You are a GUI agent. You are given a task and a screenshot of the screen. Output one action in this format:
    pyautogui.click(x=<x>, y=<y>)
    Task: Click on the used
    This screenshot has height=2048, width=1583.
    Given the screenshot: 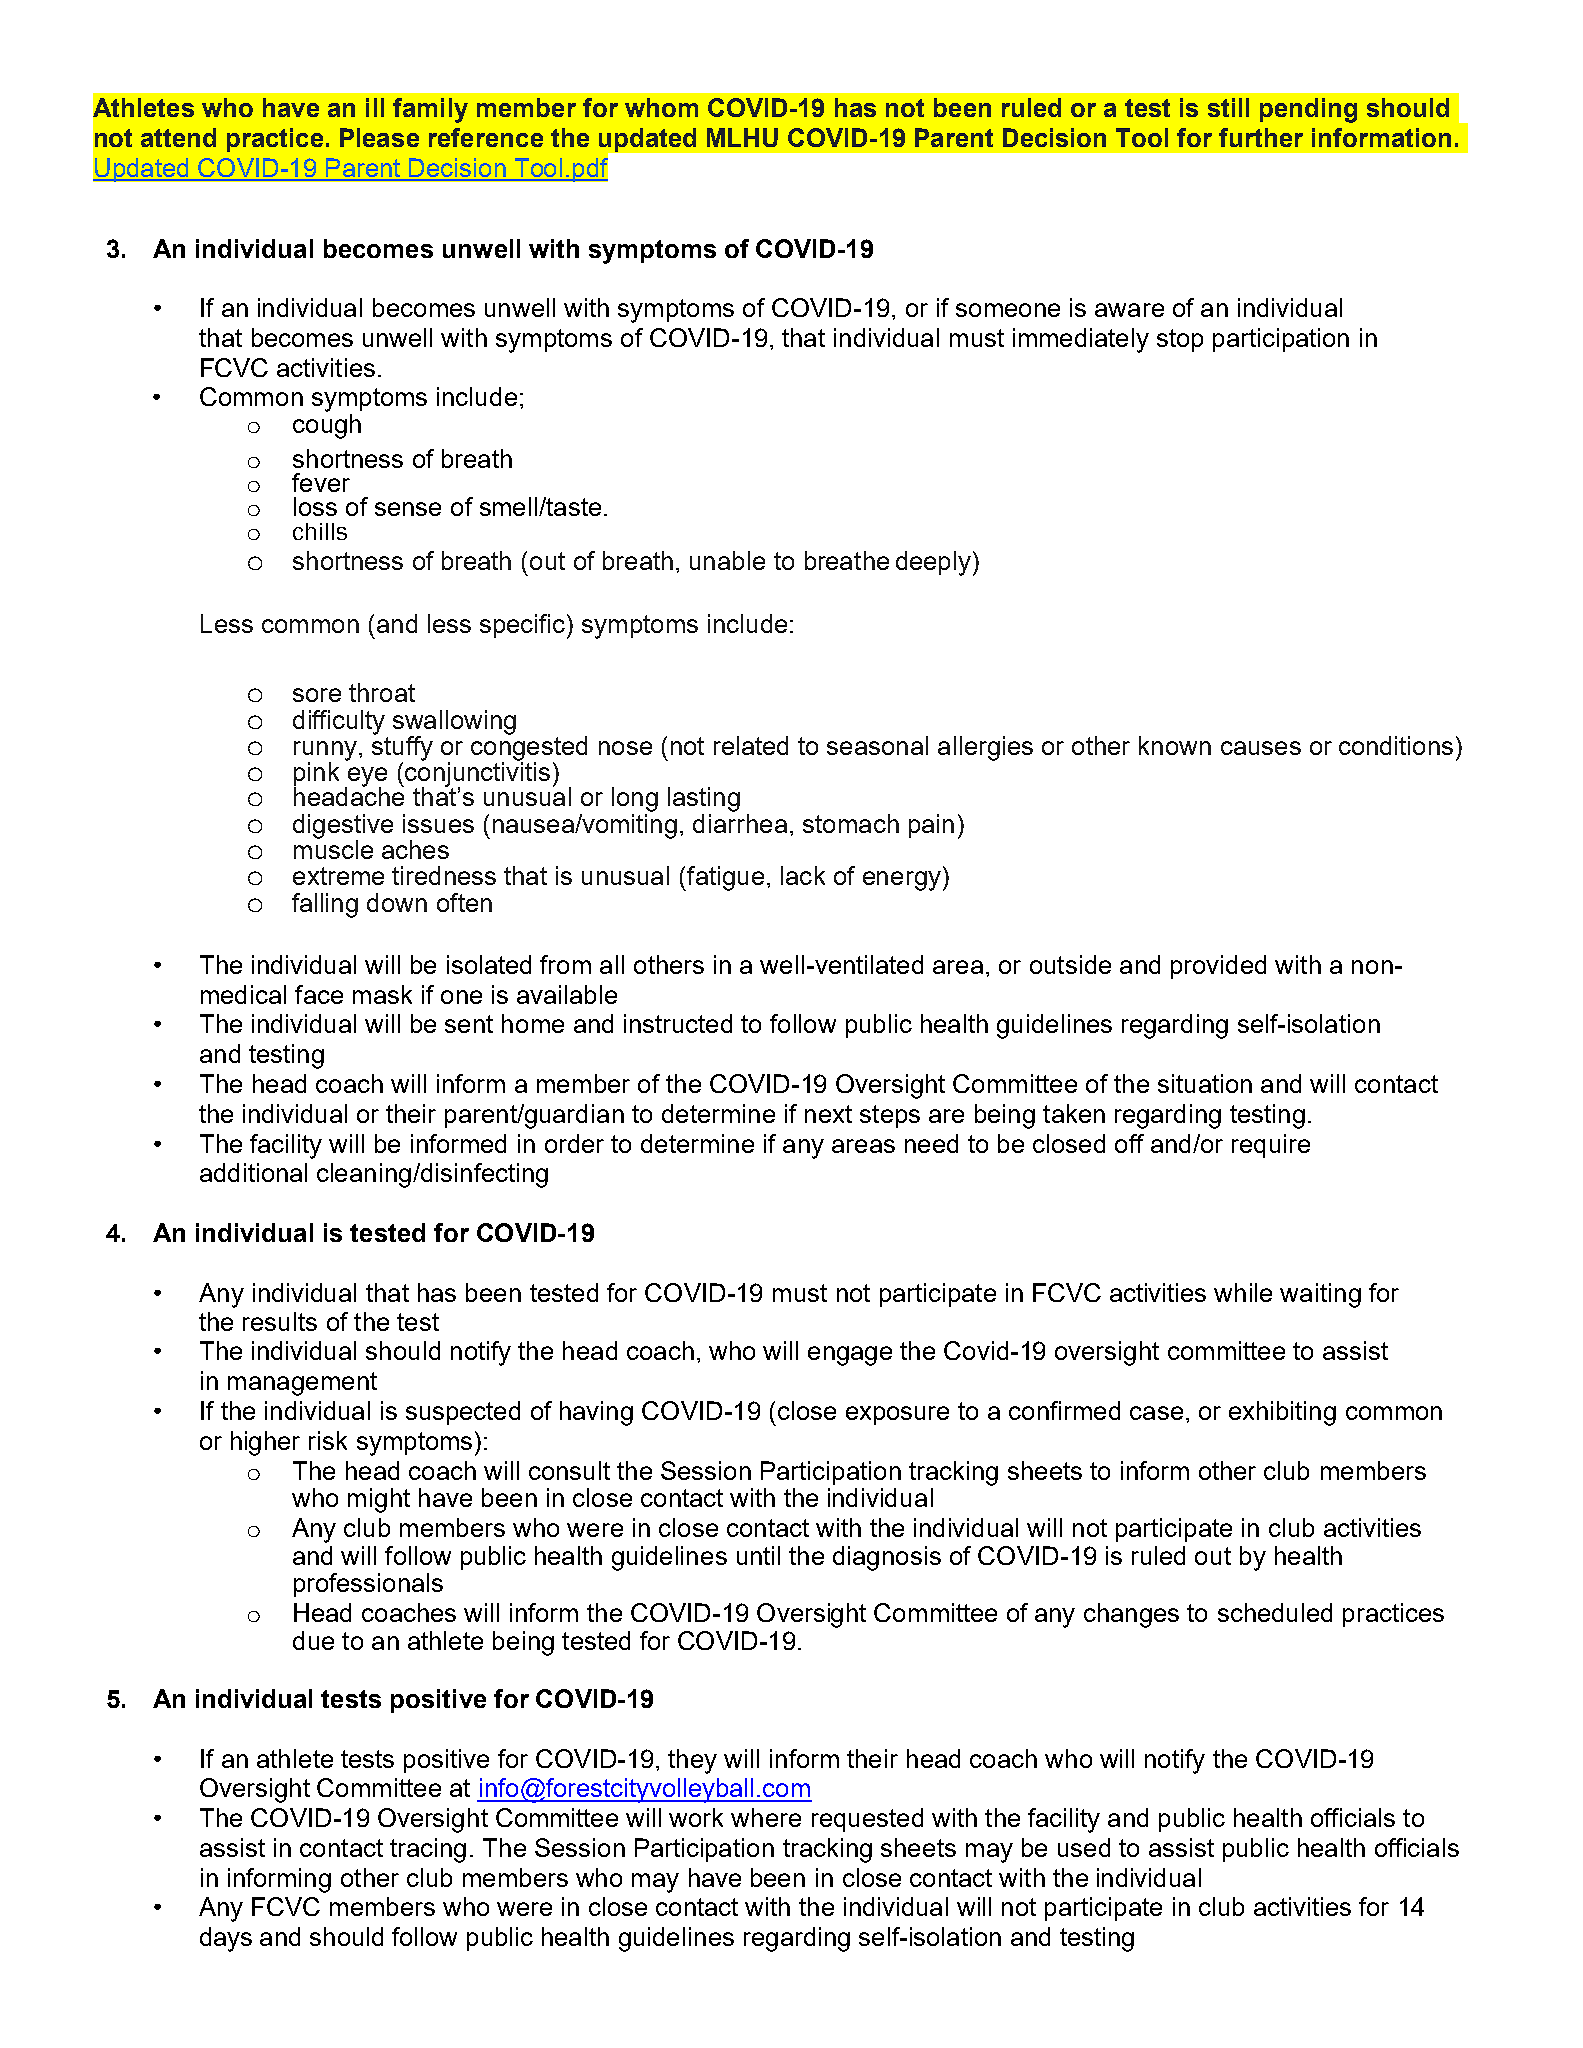 What is the action you would take?
    pyautogui.click(x=1084, y=1847)
